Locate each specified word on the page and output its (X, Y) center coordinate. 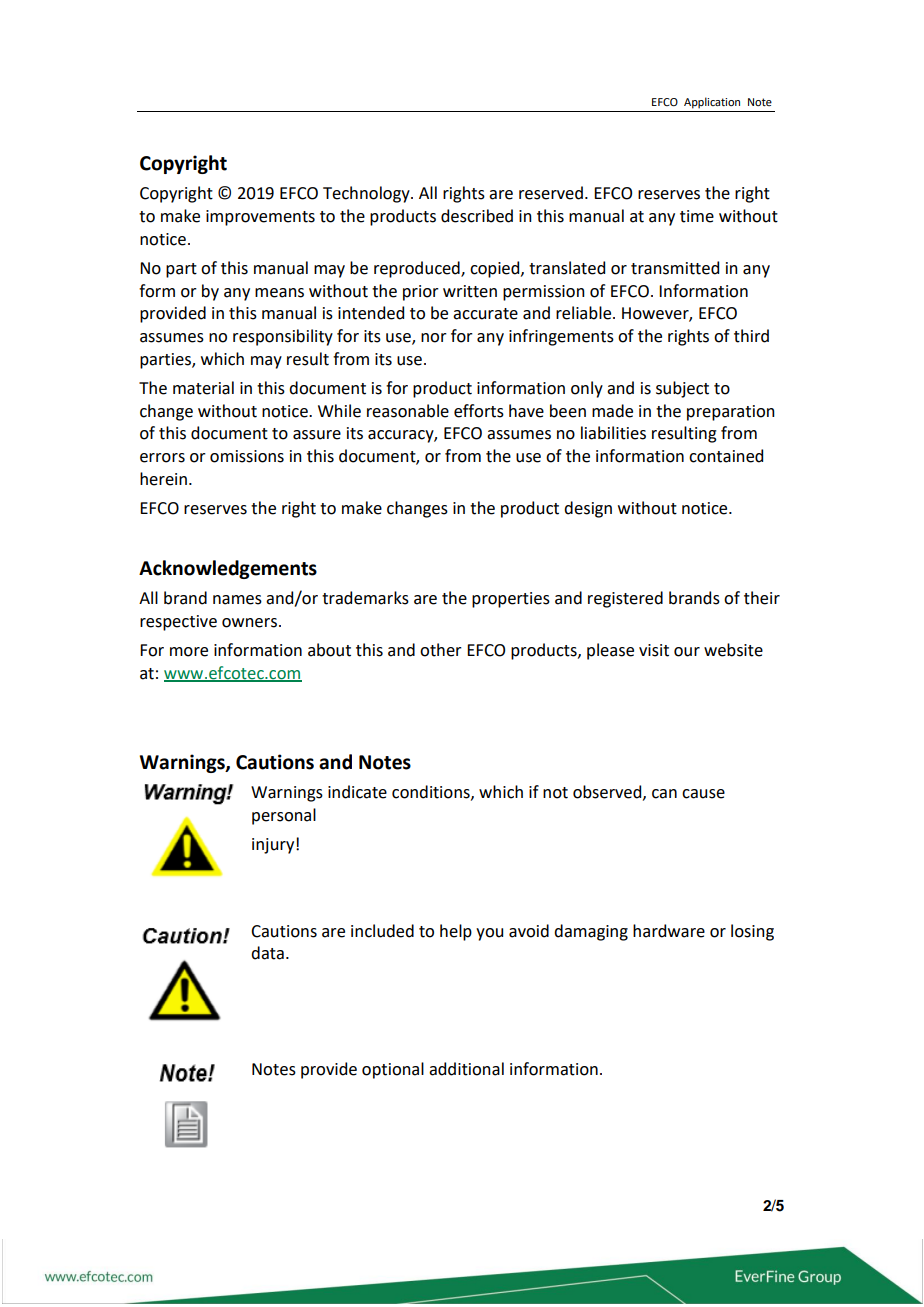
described (477, 216)
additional (466, 1069)
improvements (260, 218)
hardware (669, 931)
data (267, 953)
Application (712, 103)
